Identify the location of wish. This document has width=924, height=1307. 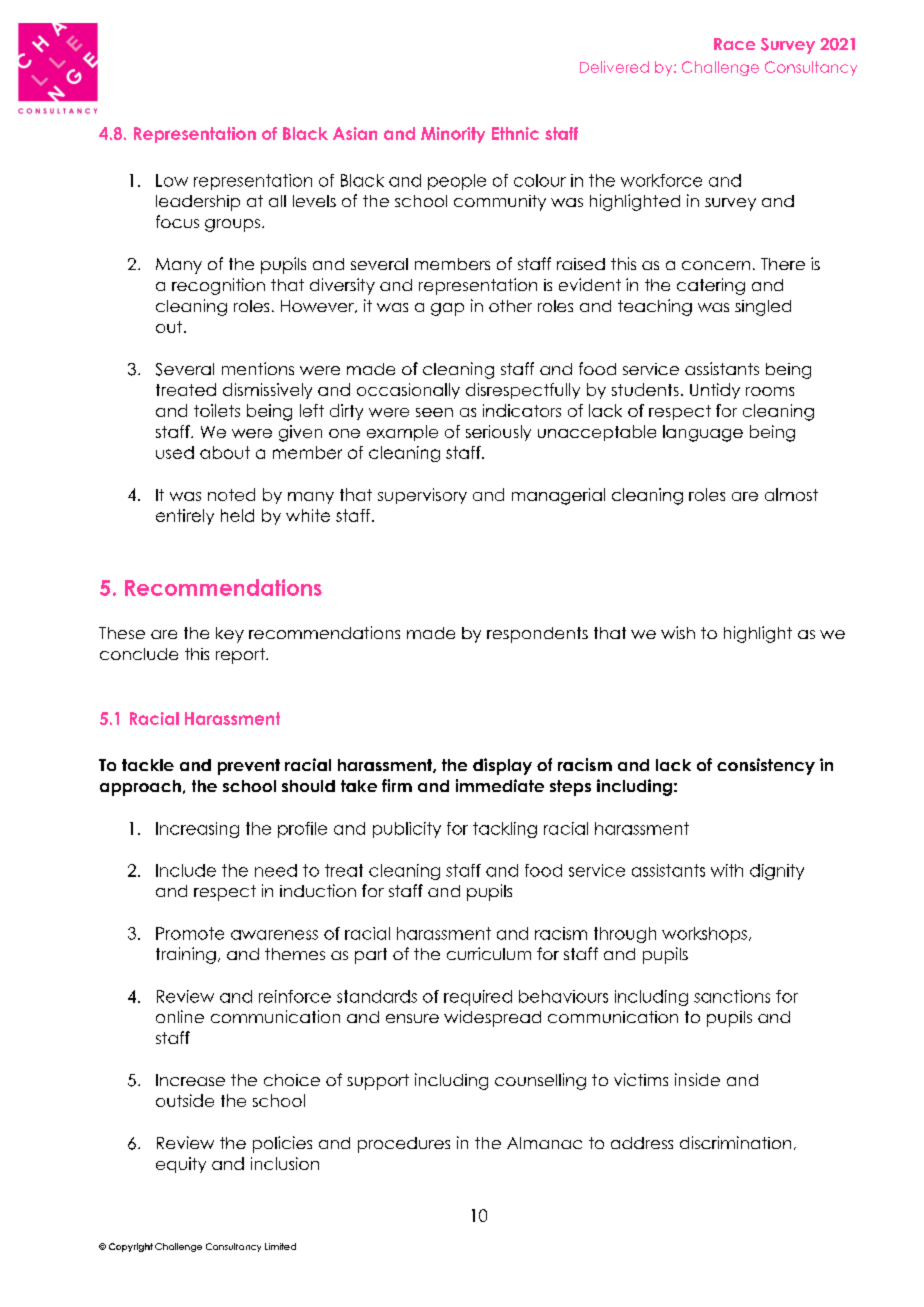
(678, 632).
